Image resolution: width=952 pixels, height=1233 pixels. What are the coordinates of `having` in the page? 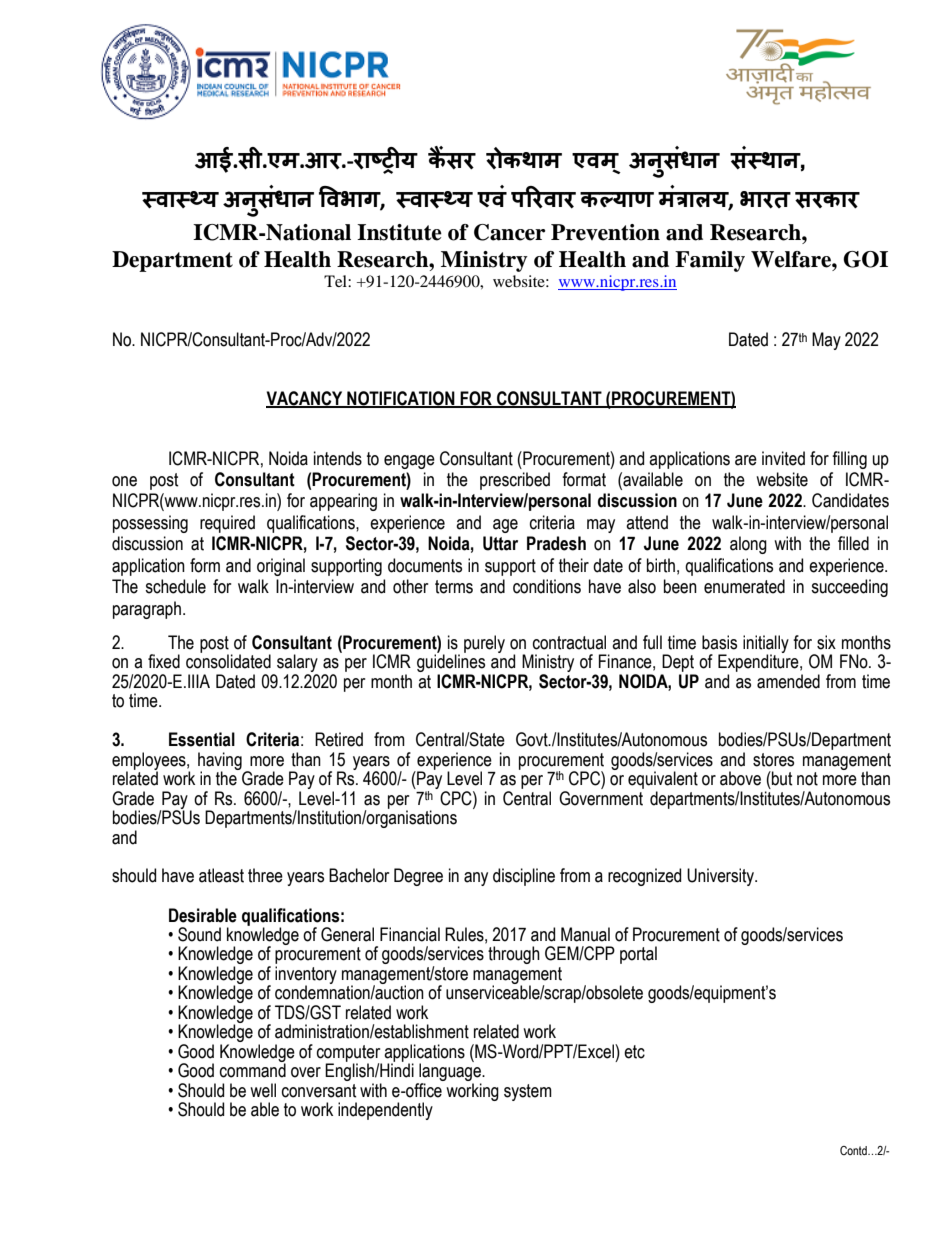 It's located at (220, 762).
